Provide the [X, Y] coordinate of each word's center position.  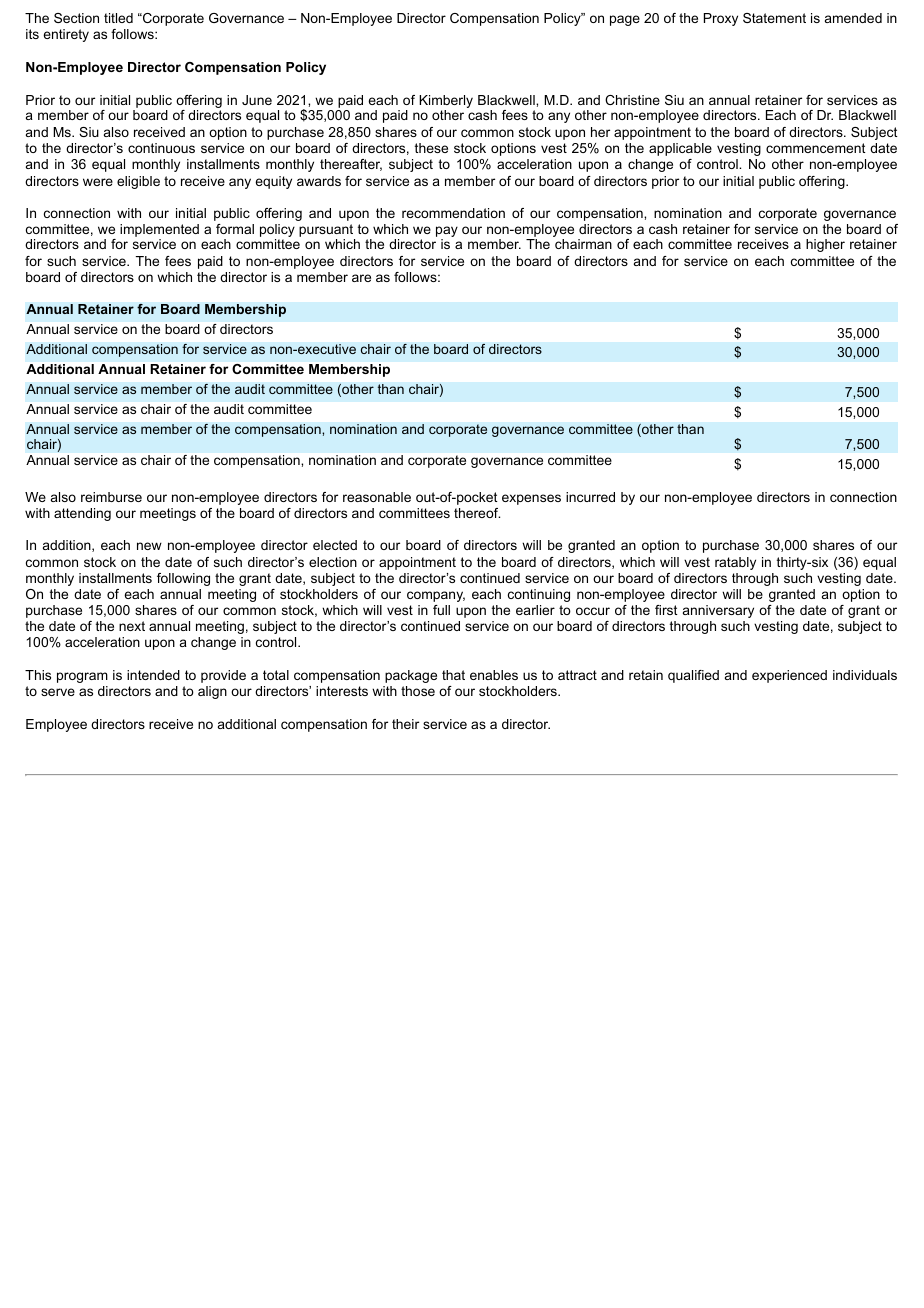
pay [447, 233]
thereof [477, 513]
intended [153, 675]
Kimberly [446, 103]
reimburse [111, 497]
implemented [159, 230]
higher [825, 245]
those [418, 691]
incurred [590, 497]
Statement [774, 18]
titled [118, 18]
